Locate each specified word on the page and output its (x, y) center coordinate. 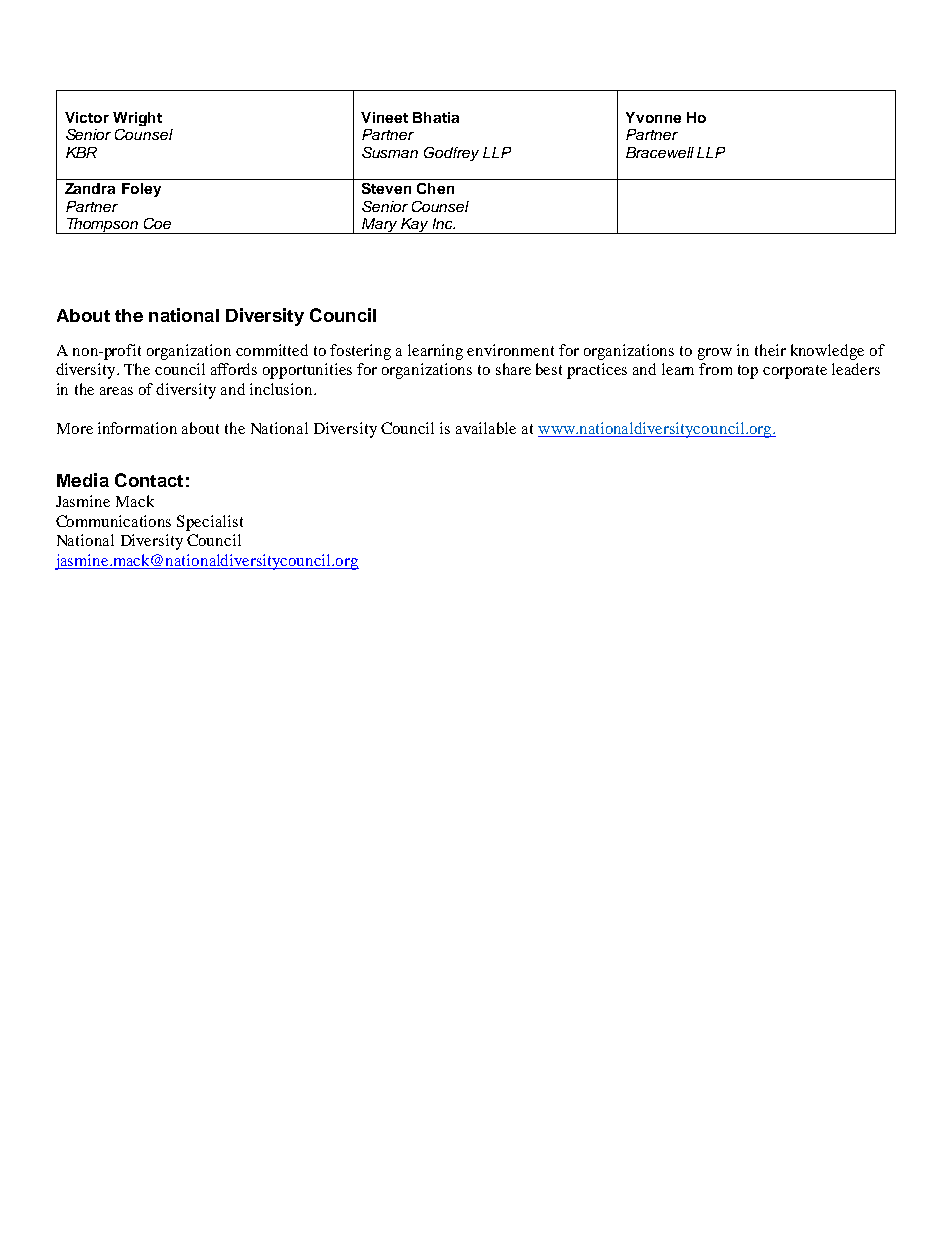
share (513, 369)
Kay (415, 226)
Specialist (210, 523)
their (770, 350)
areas (116, 391)
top (748, 372)
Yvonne (653, 117)
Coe (157, 223)
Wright (137, 119)
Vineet (384, 117)
